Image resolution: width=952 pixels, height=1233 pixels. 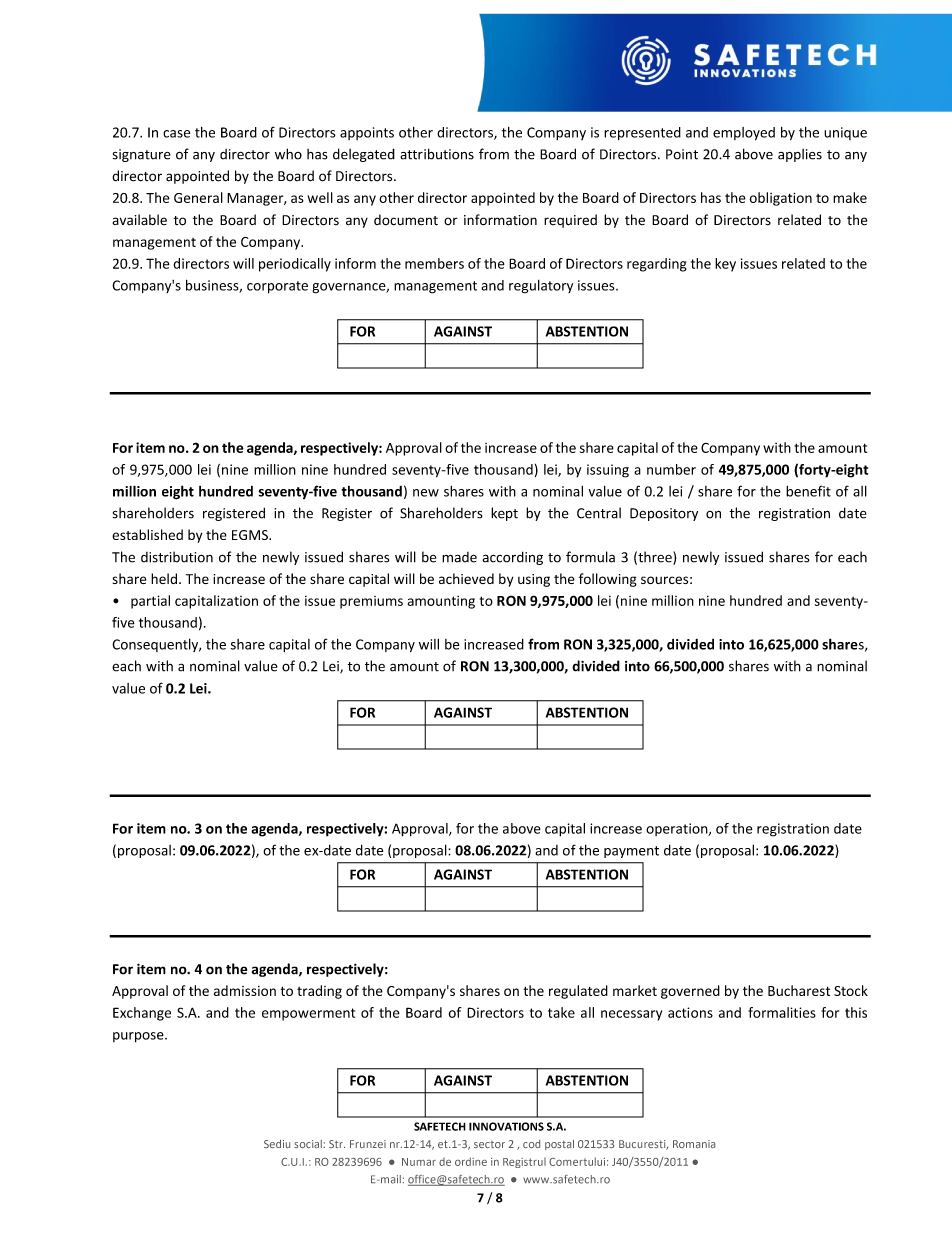 What do you see at coordinates (277, 287) in the document?
I see `corporate` at bounding box center [277, 287].
